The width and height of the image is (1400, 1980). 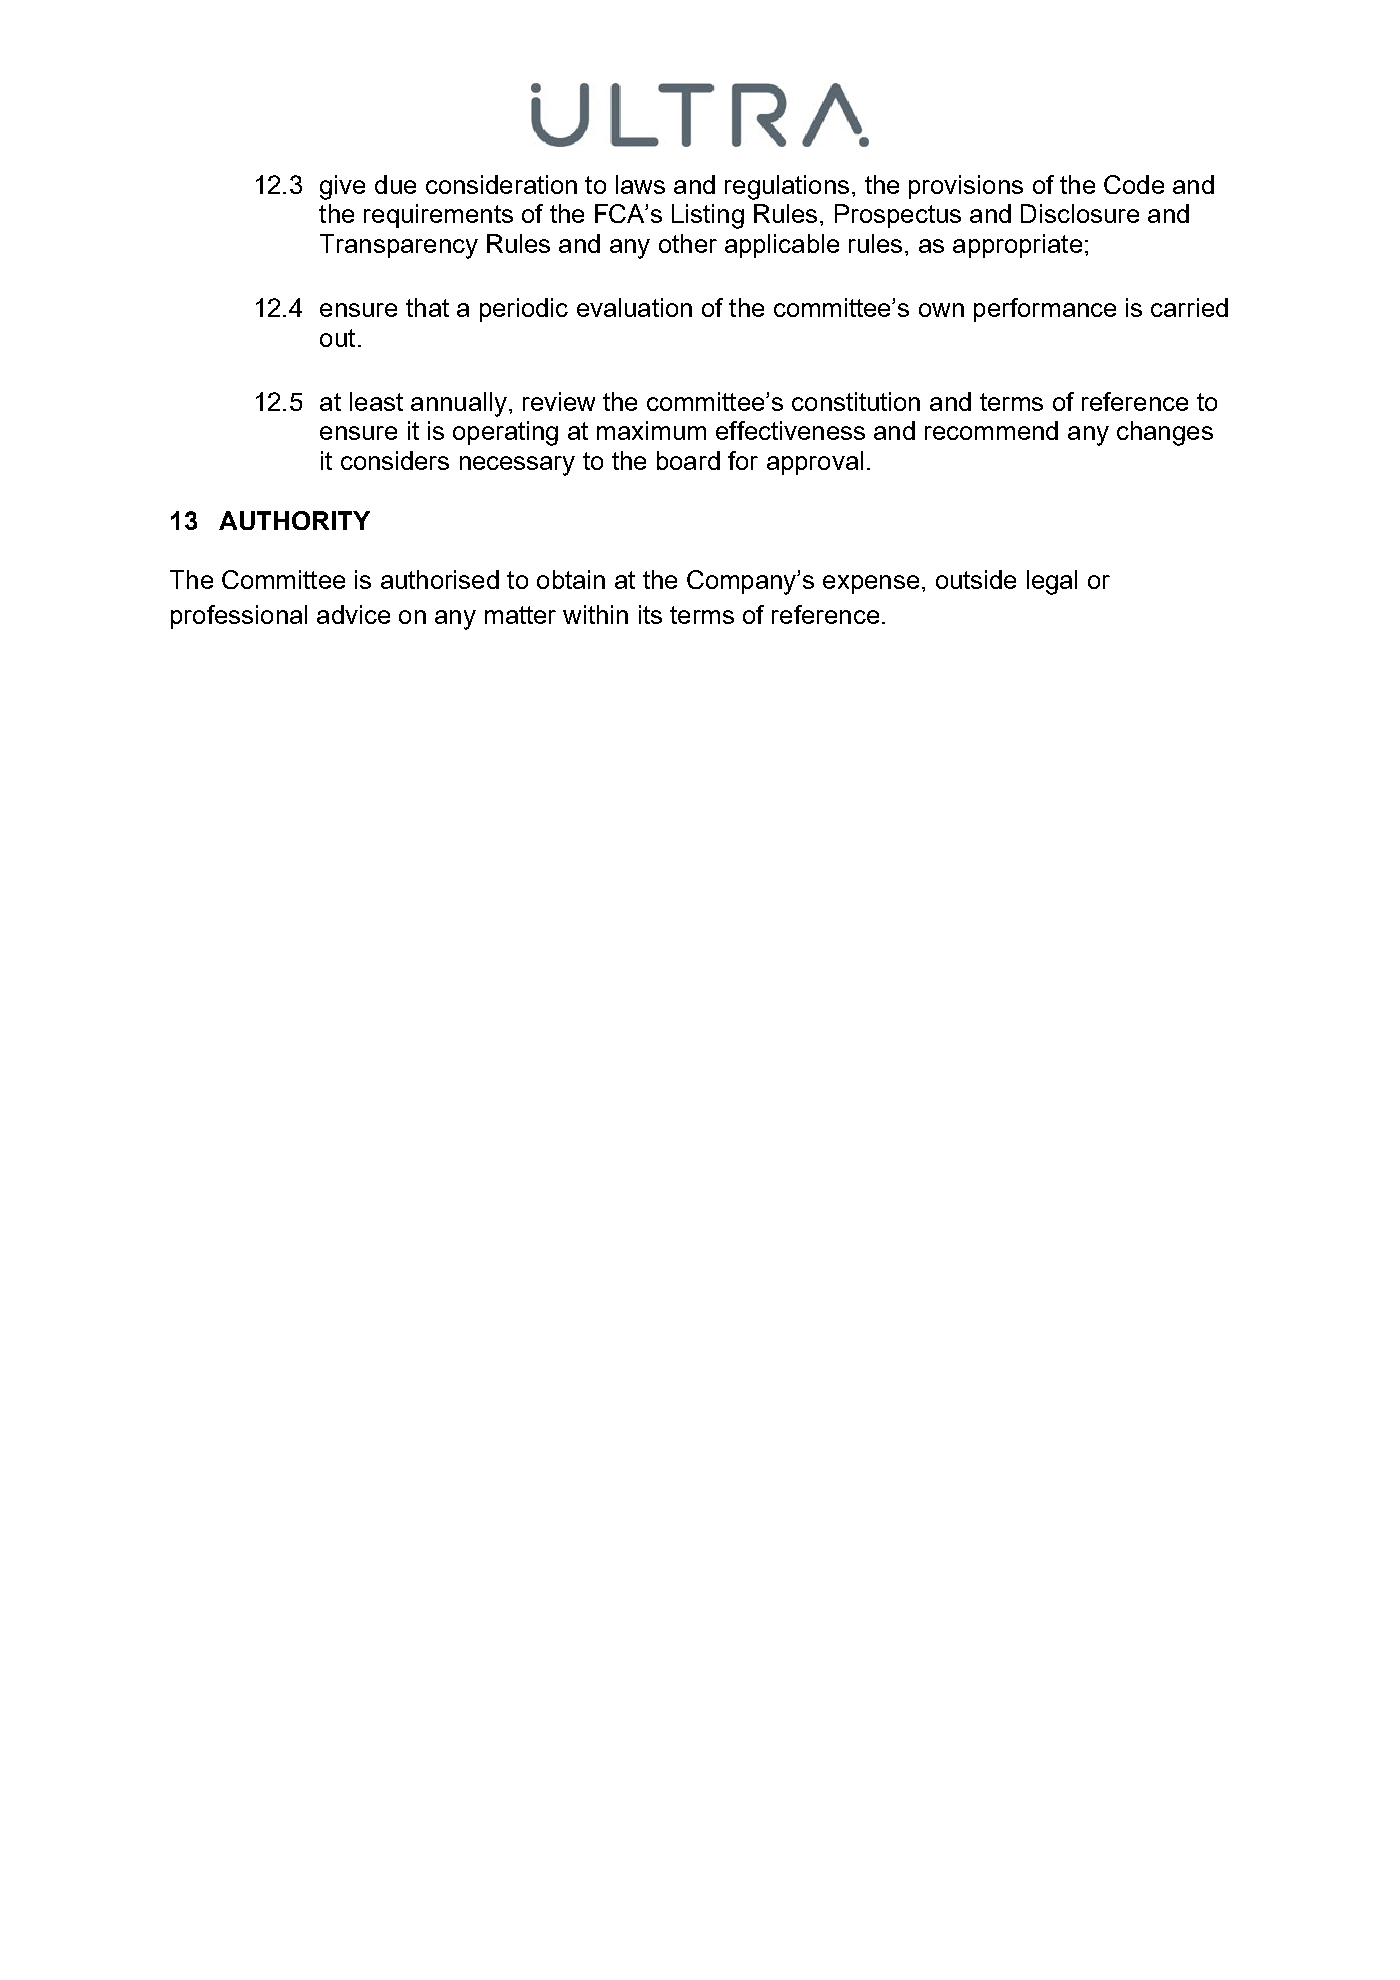 I want to click on AUTHORITY, so click(x=294, y=520).
